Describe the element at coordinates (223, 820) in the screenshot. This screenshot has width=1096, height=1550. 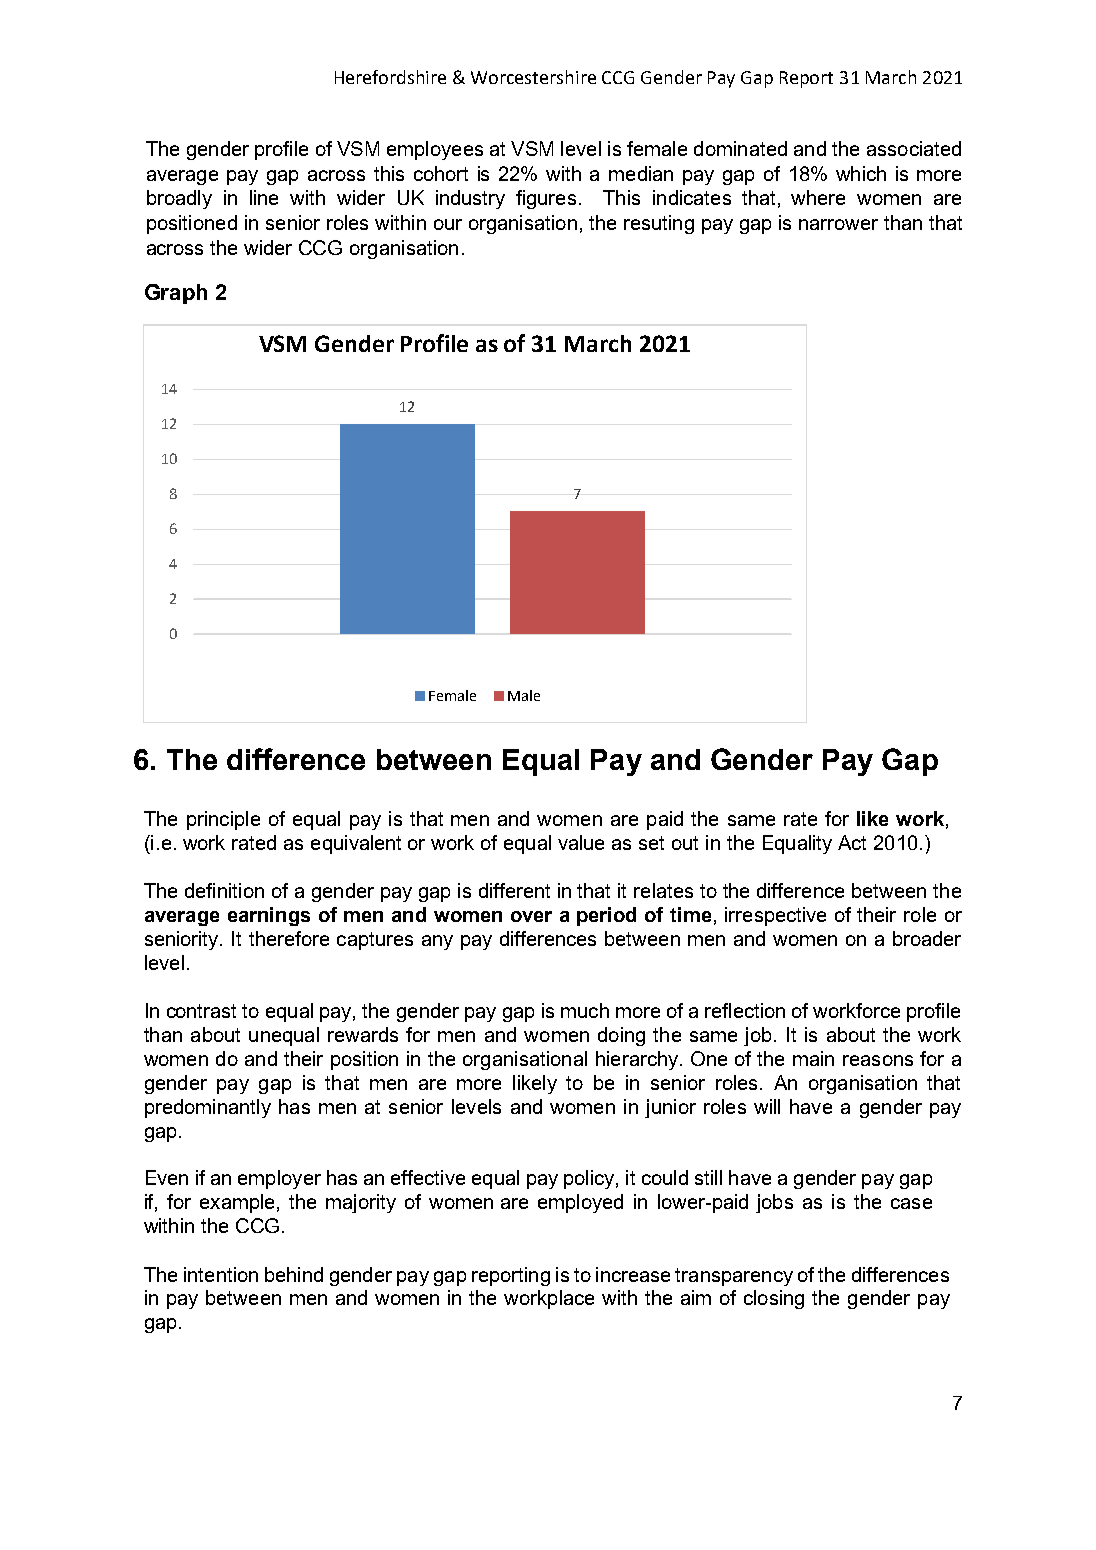
I see `principle` at that location.
